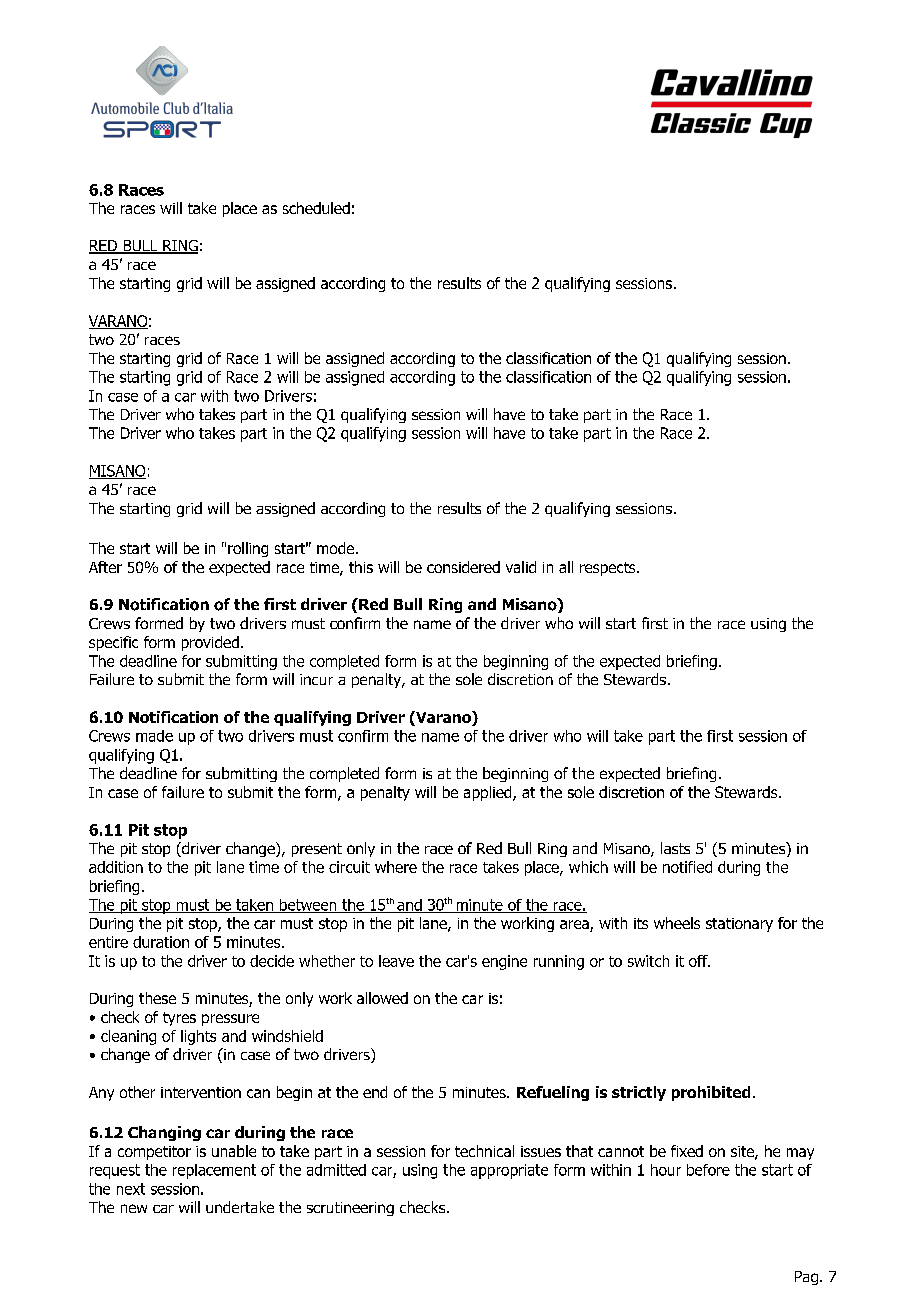  Describe the element at coordinates (504, 962) in the image. I see `engine` at that location.
